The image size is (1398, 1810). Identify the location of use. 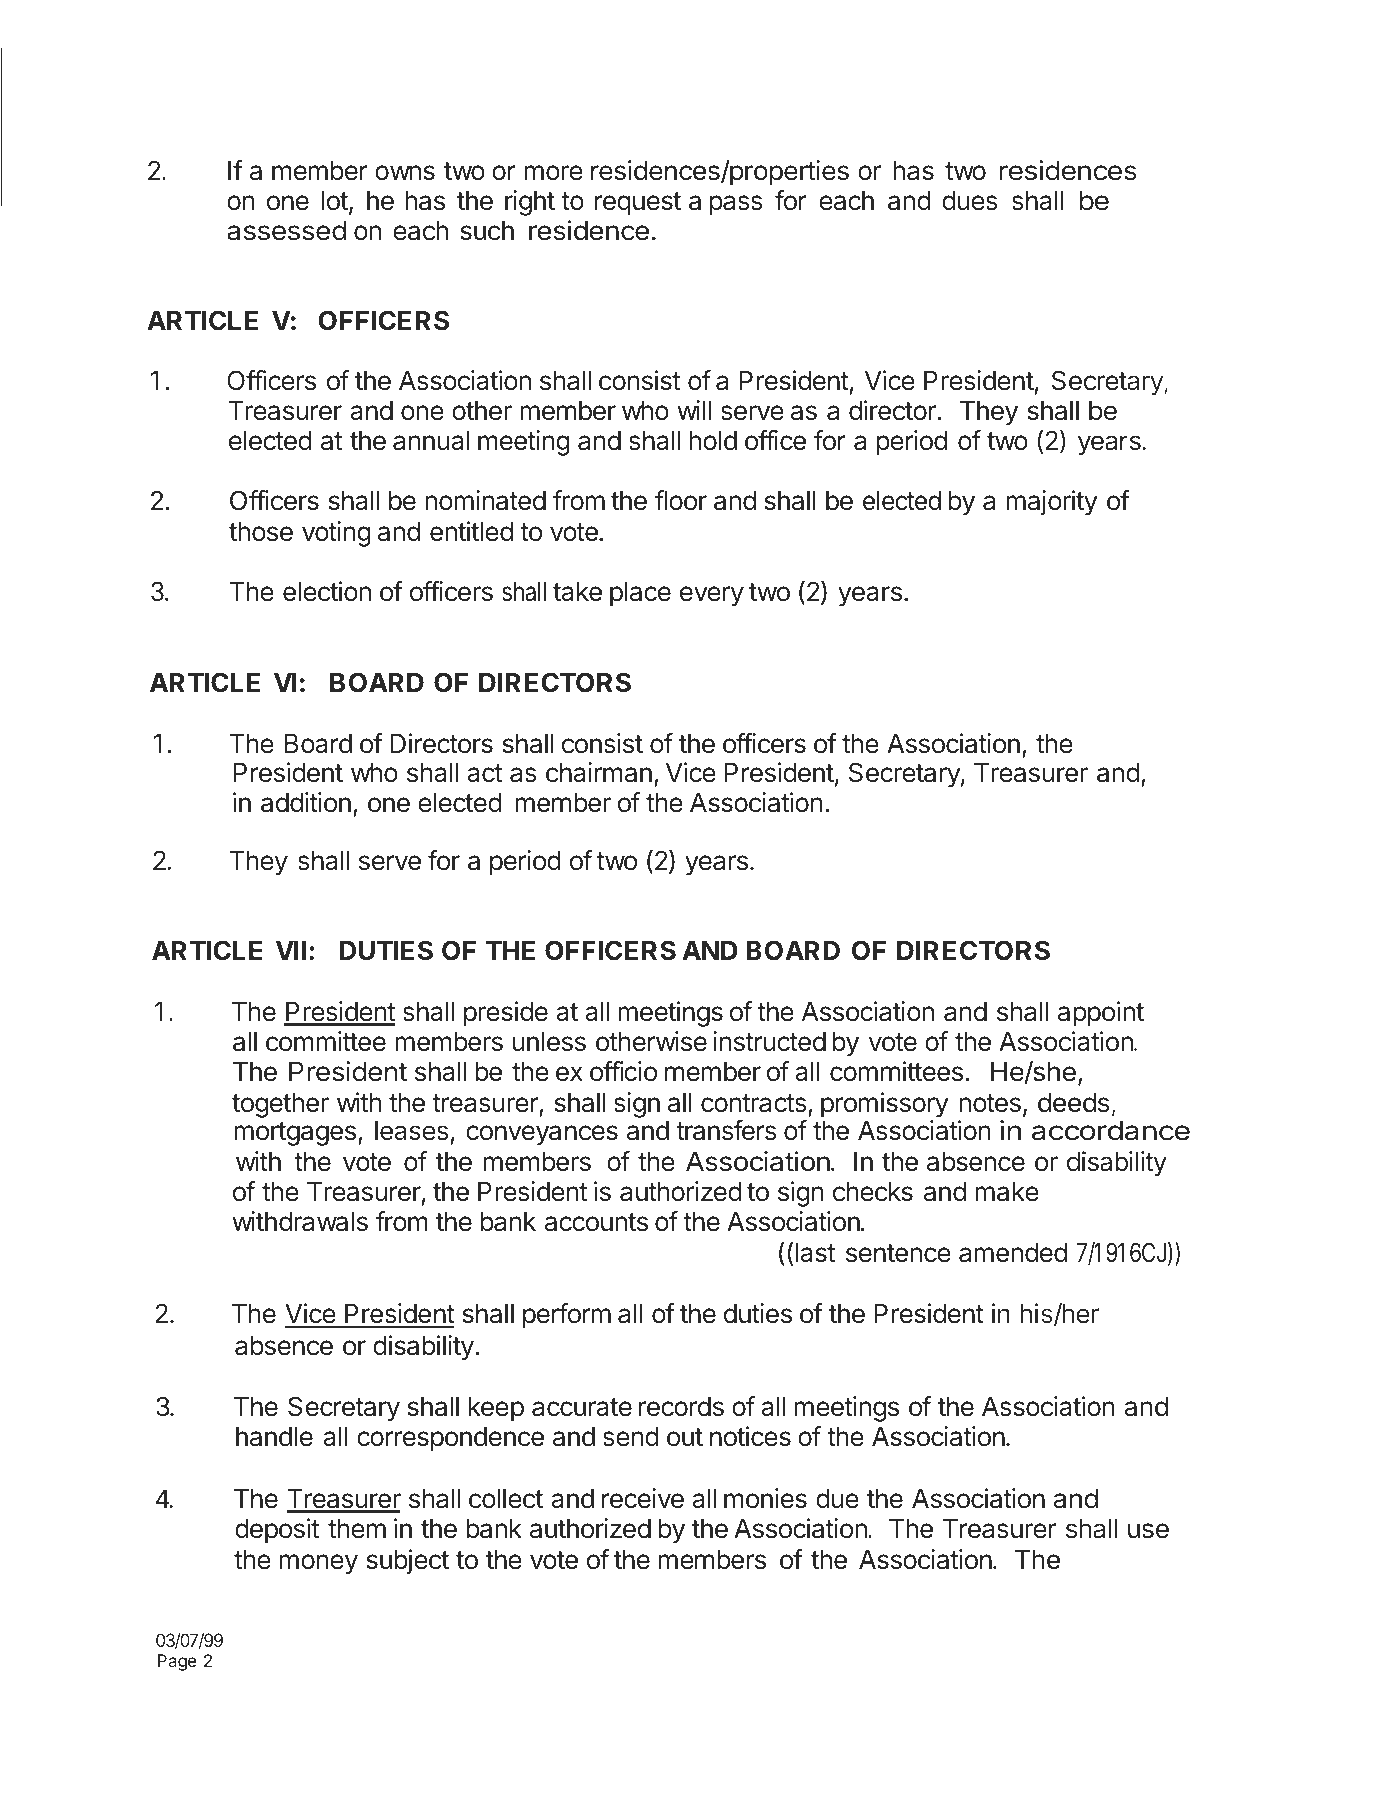
(1148, 1531).
